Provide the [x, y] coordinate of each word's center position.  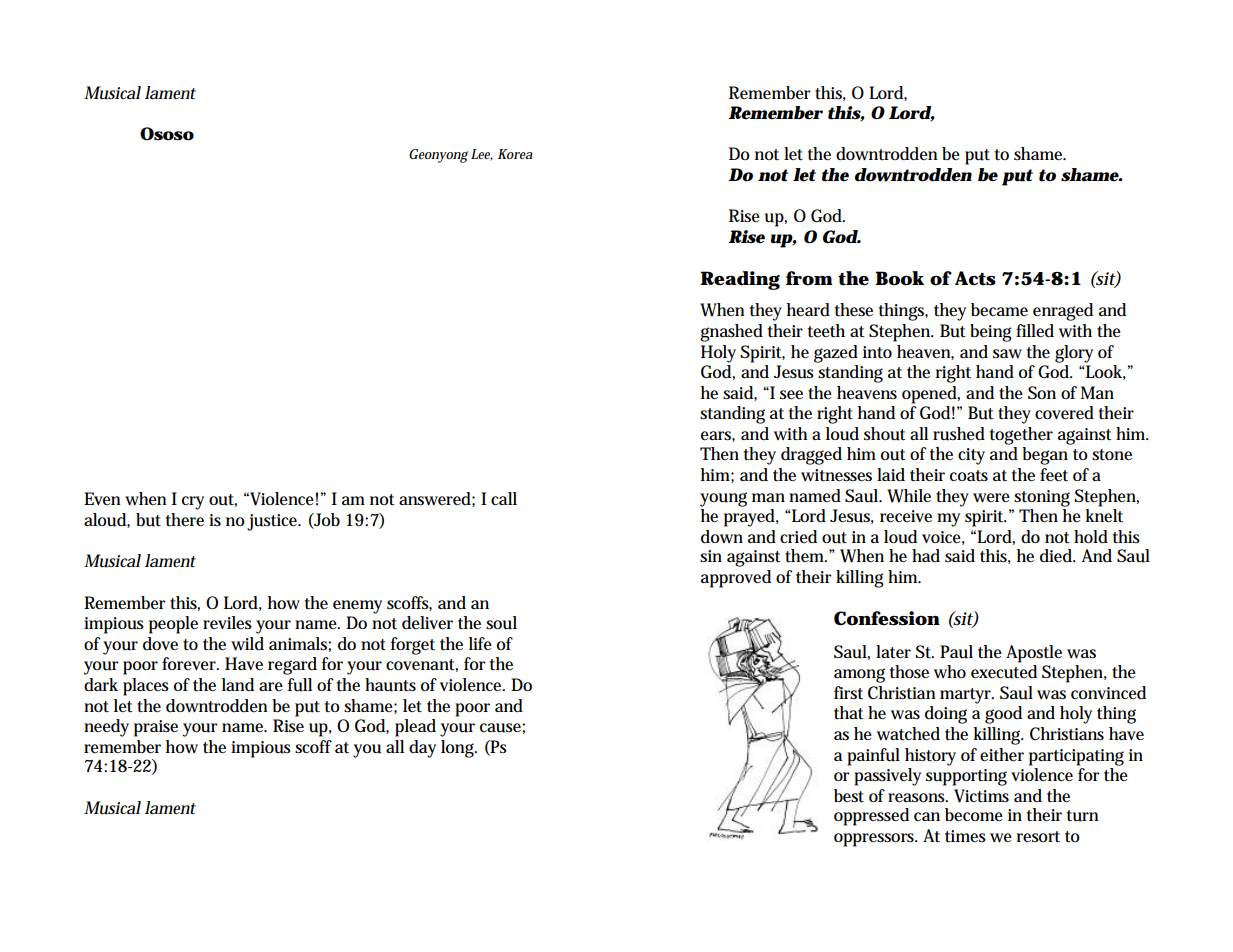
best [849, 796]
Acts [975, 278]
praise [156, 728]
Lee [482, 155]
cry [193, 503]
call [504, 498]
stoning [1042, 498]
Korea [515, 154]
